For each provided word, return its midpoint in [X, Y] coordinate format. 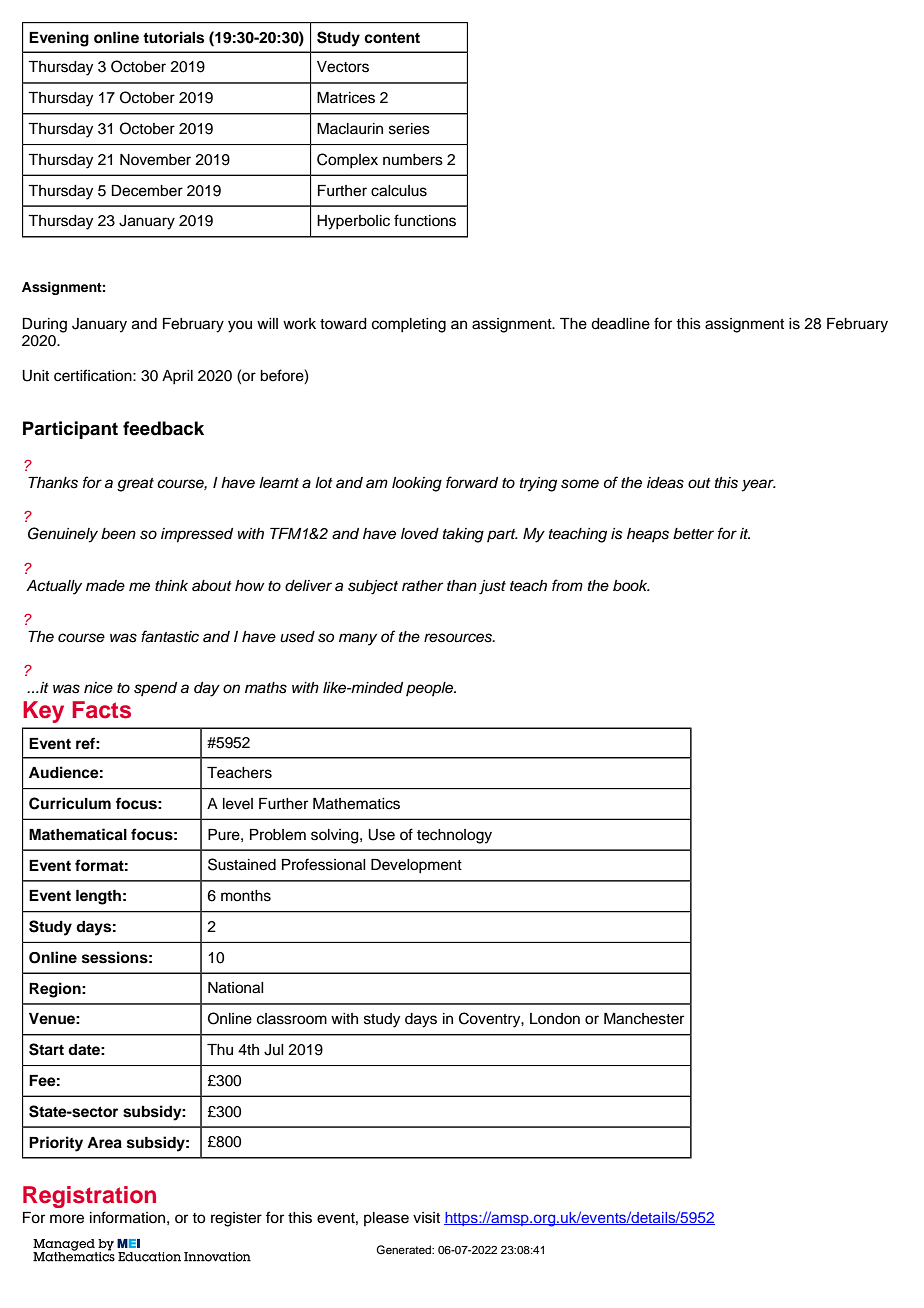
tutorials [173, 37]
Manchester [644, 1019]
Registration [89, 1197]
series [409, 129]
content [392, 38]
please [386, 1219]
